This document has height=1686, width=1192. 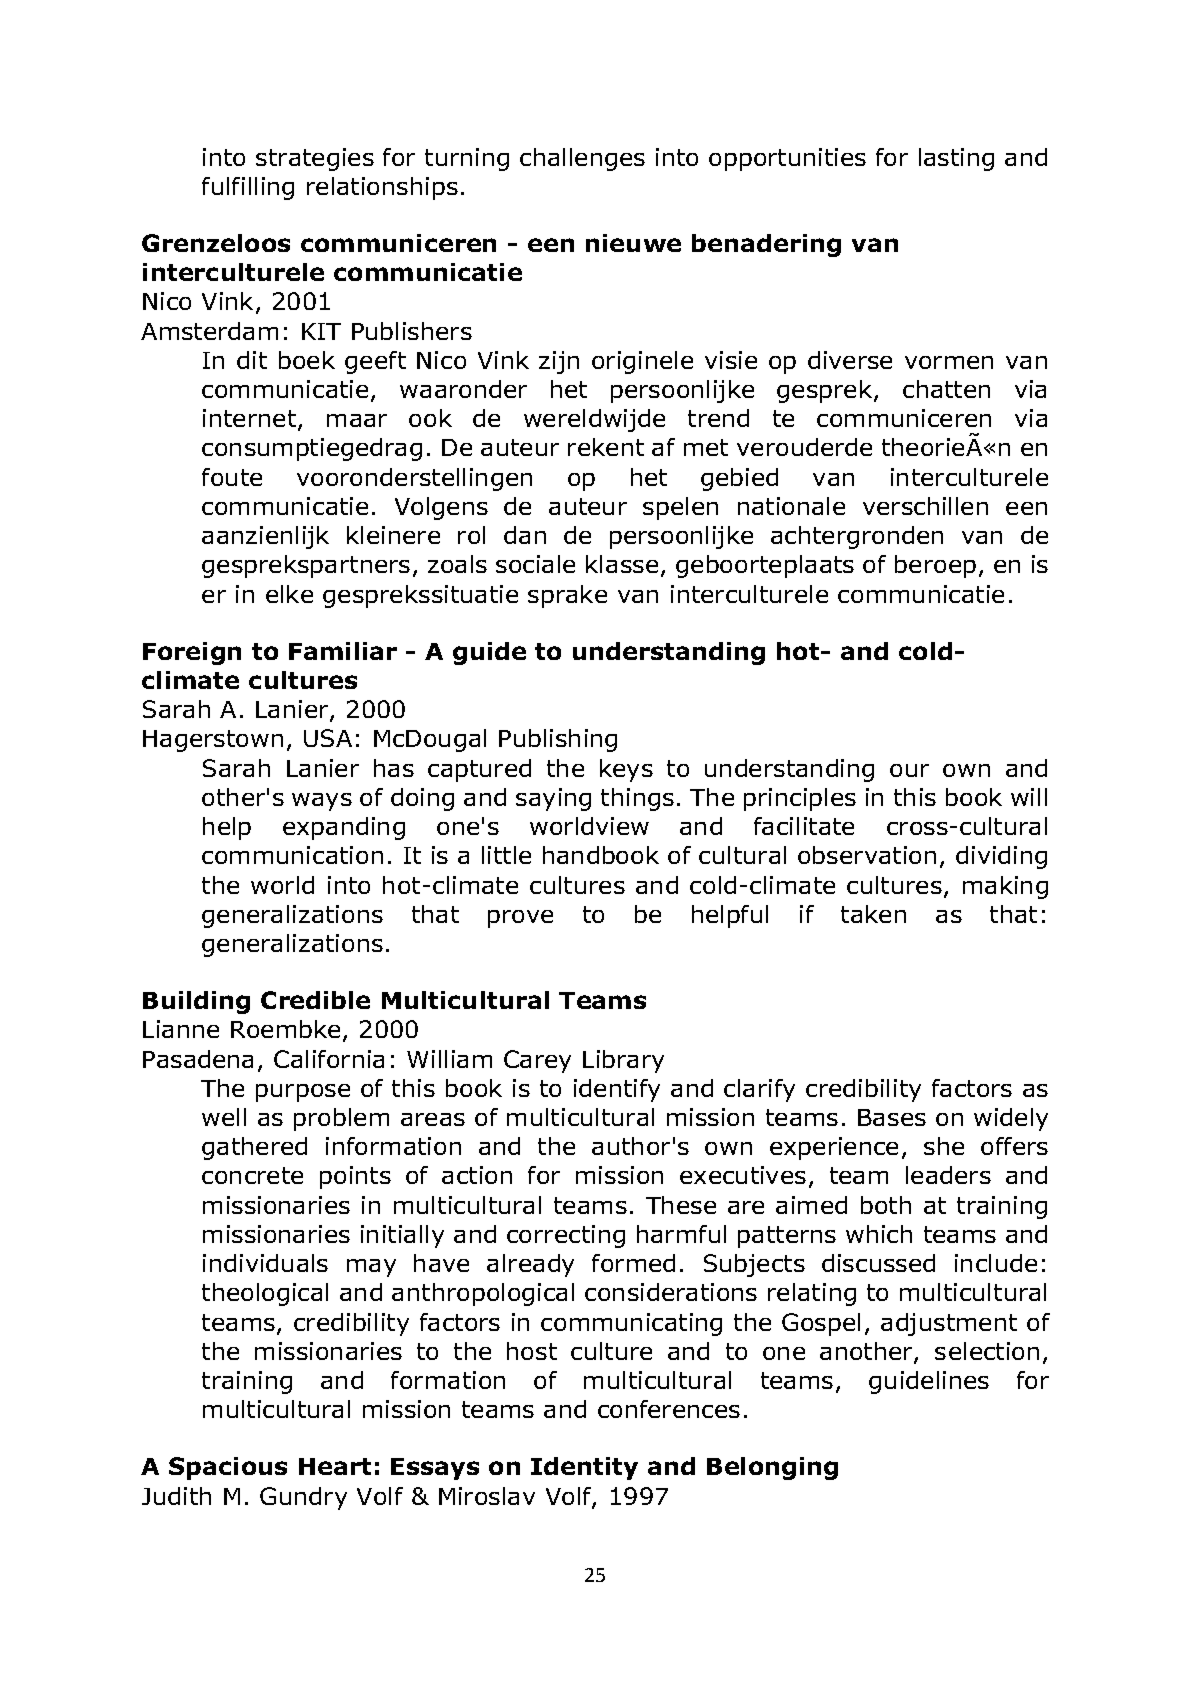 I want to click on klasse, so click(x=622, y=564).
